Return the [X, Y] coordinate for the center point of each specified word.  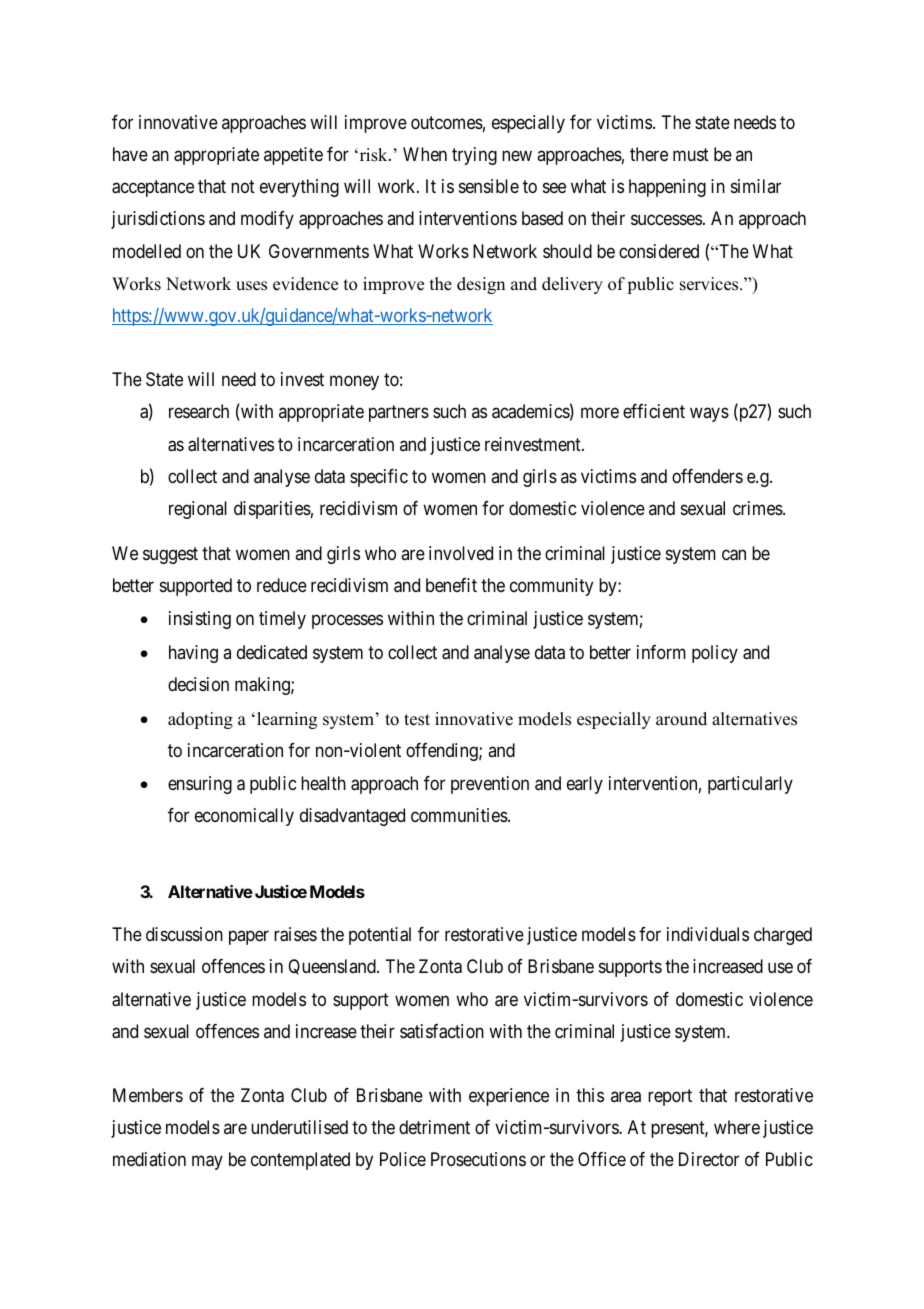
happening [667, 188]
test [417, 720]
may [207, 1163]
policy [715, 654]
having [193, 654]
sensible [489, 186]
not [243, 186]
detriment [434, 1127]
